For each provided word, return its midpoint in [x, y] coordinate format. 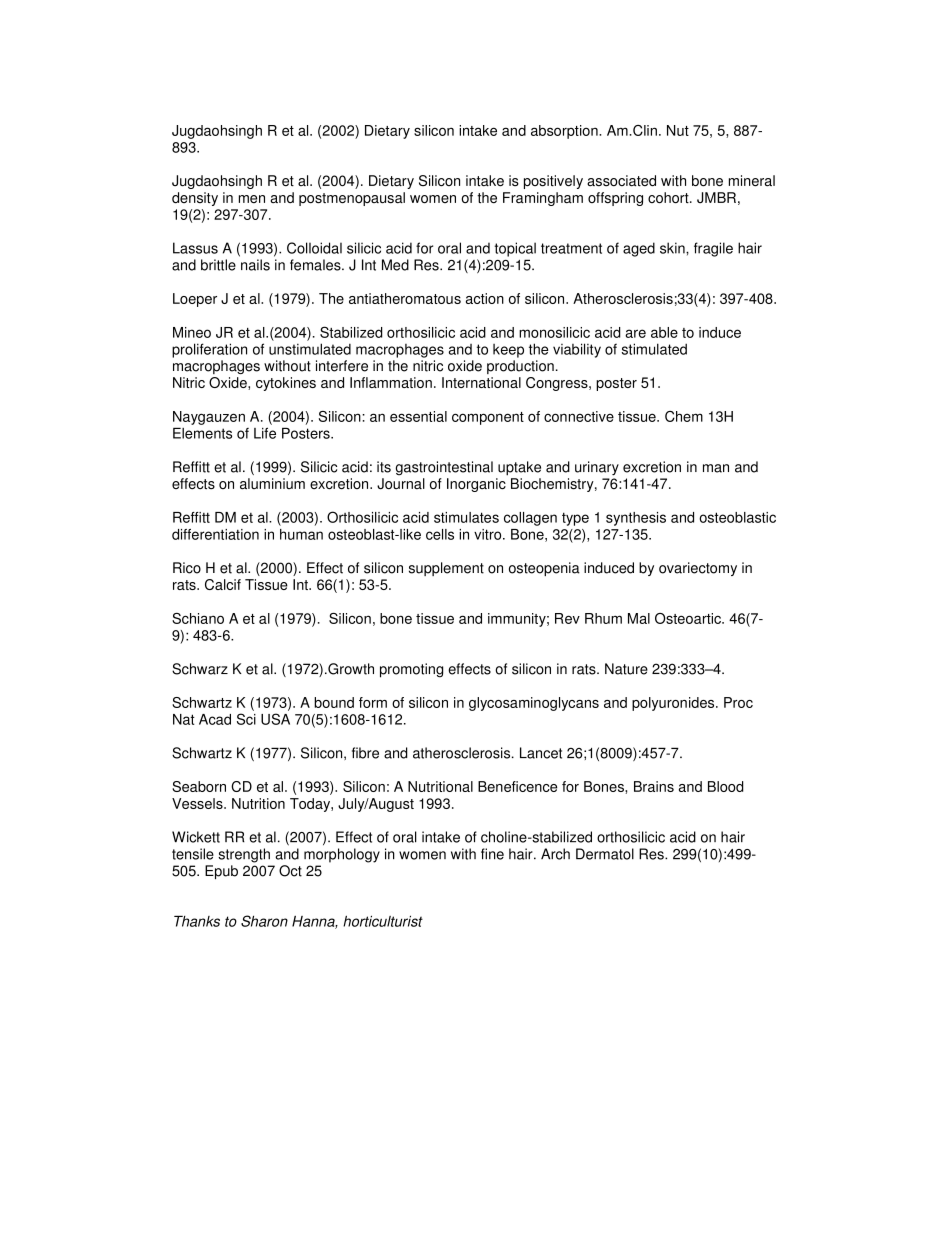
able [664, 332]
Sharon [264, 921]
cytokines [286, 384]
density [195, 199]
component [488, 418]
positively [553, 182]
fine [492, 854]
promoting [411, 670]
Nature [626, 669]
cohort [669, 198]
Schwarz [200, 669]
